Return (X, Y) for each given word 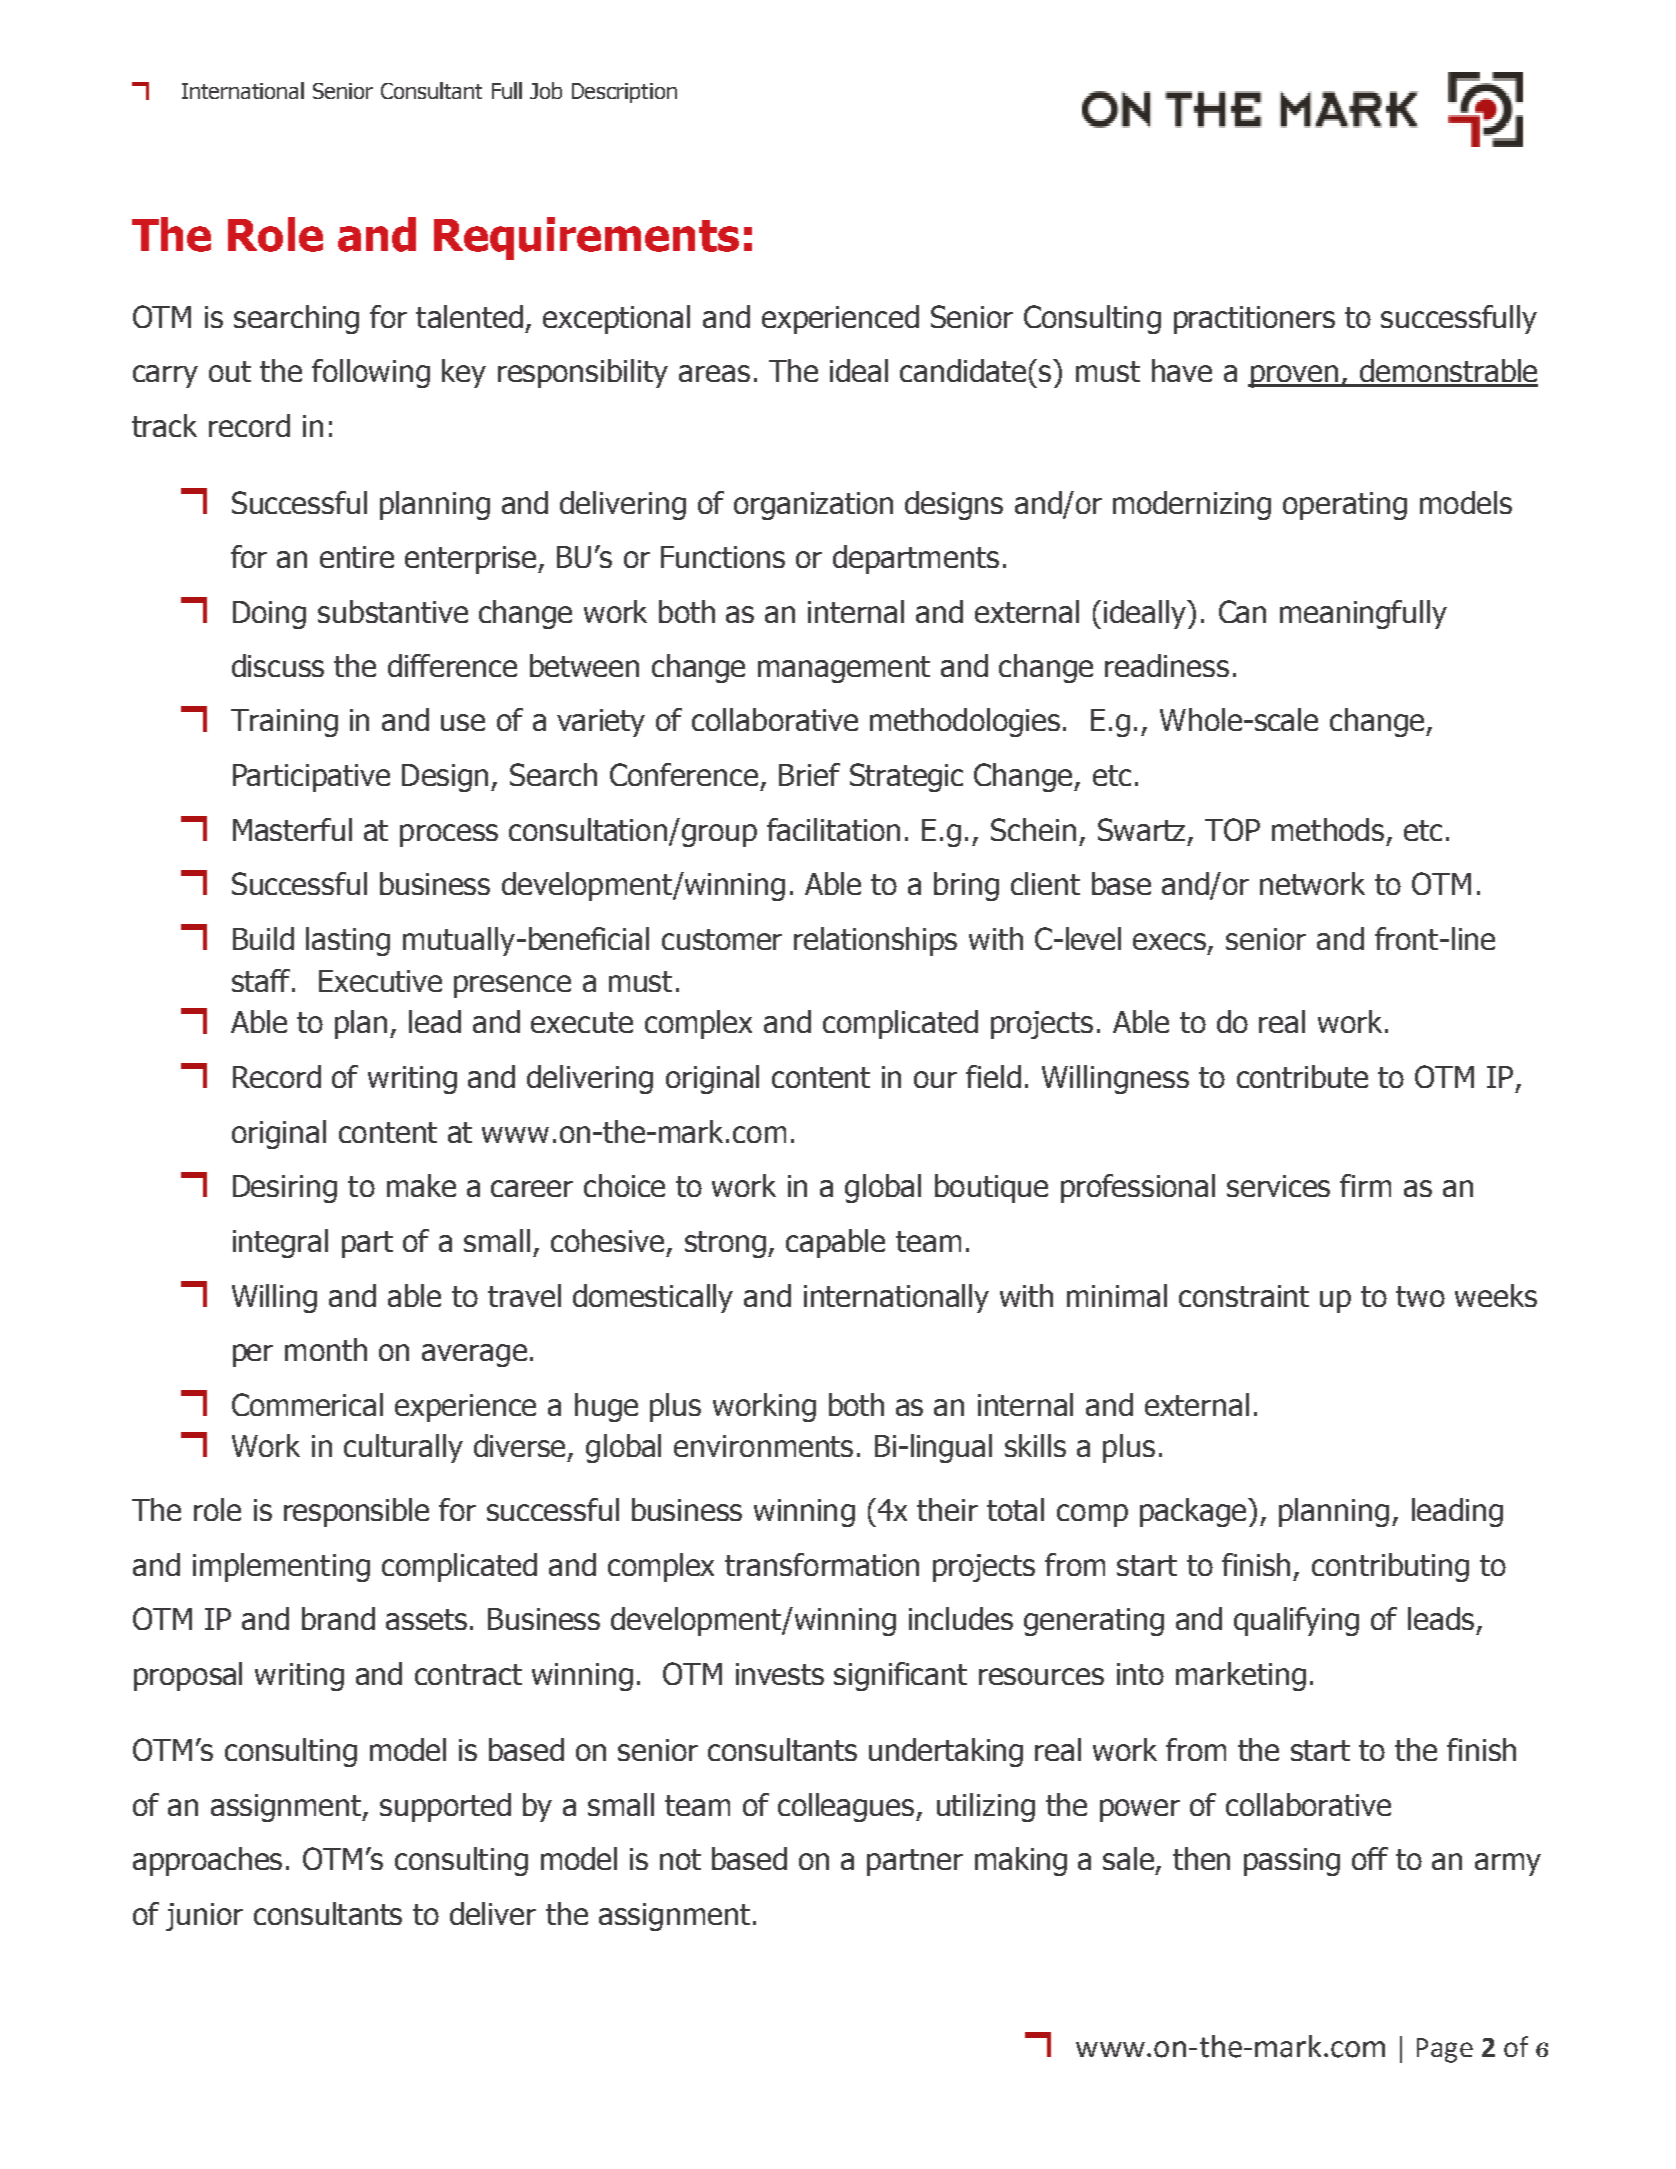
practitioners (1254, 320)
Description (624, 93)
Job (546, 90)
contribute (1302, 1076)
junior (204, 1917)
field (993, 1076)
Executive (380, 981)
